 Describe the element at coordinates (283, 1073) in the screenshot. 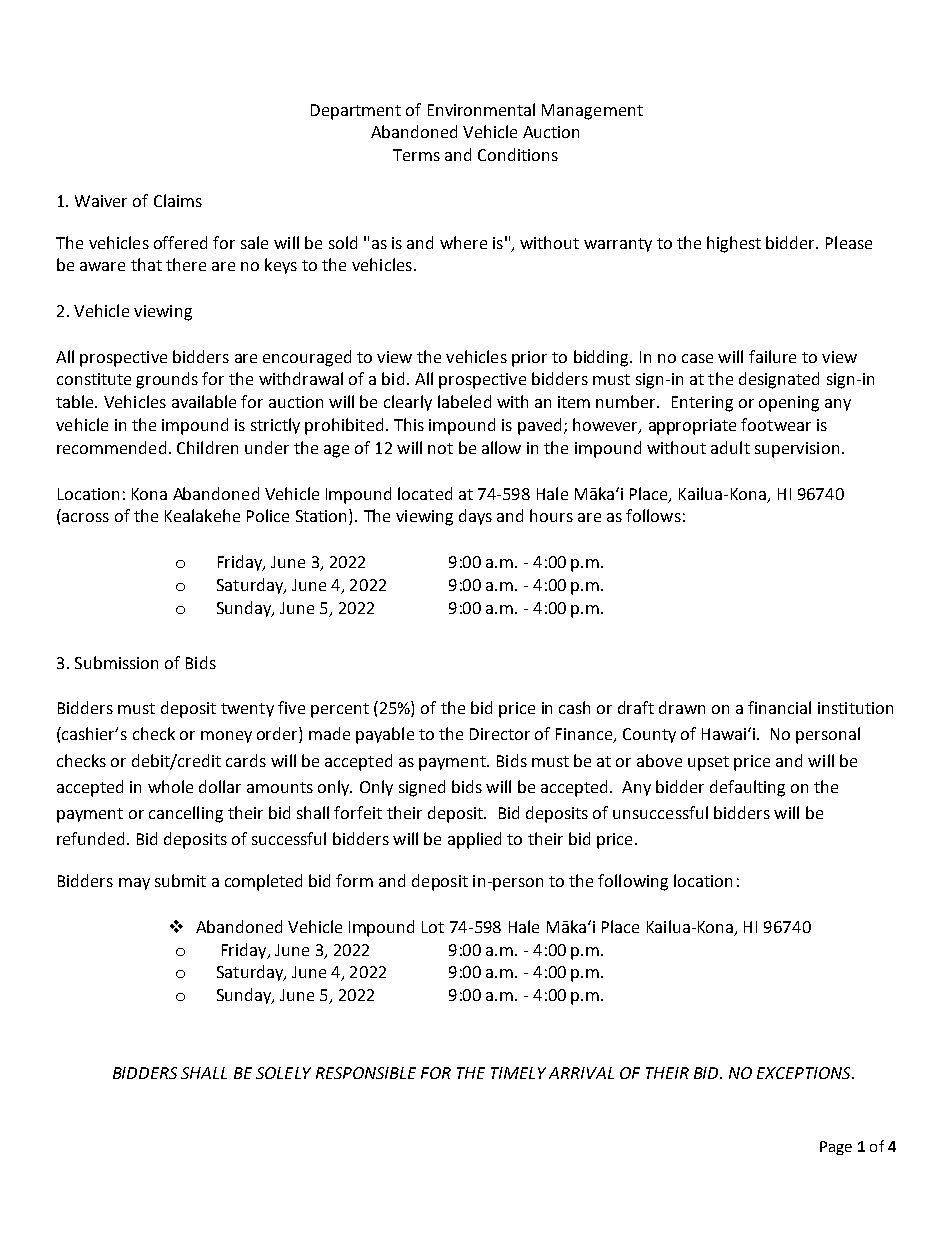

I see `SOLELY` at that location.
